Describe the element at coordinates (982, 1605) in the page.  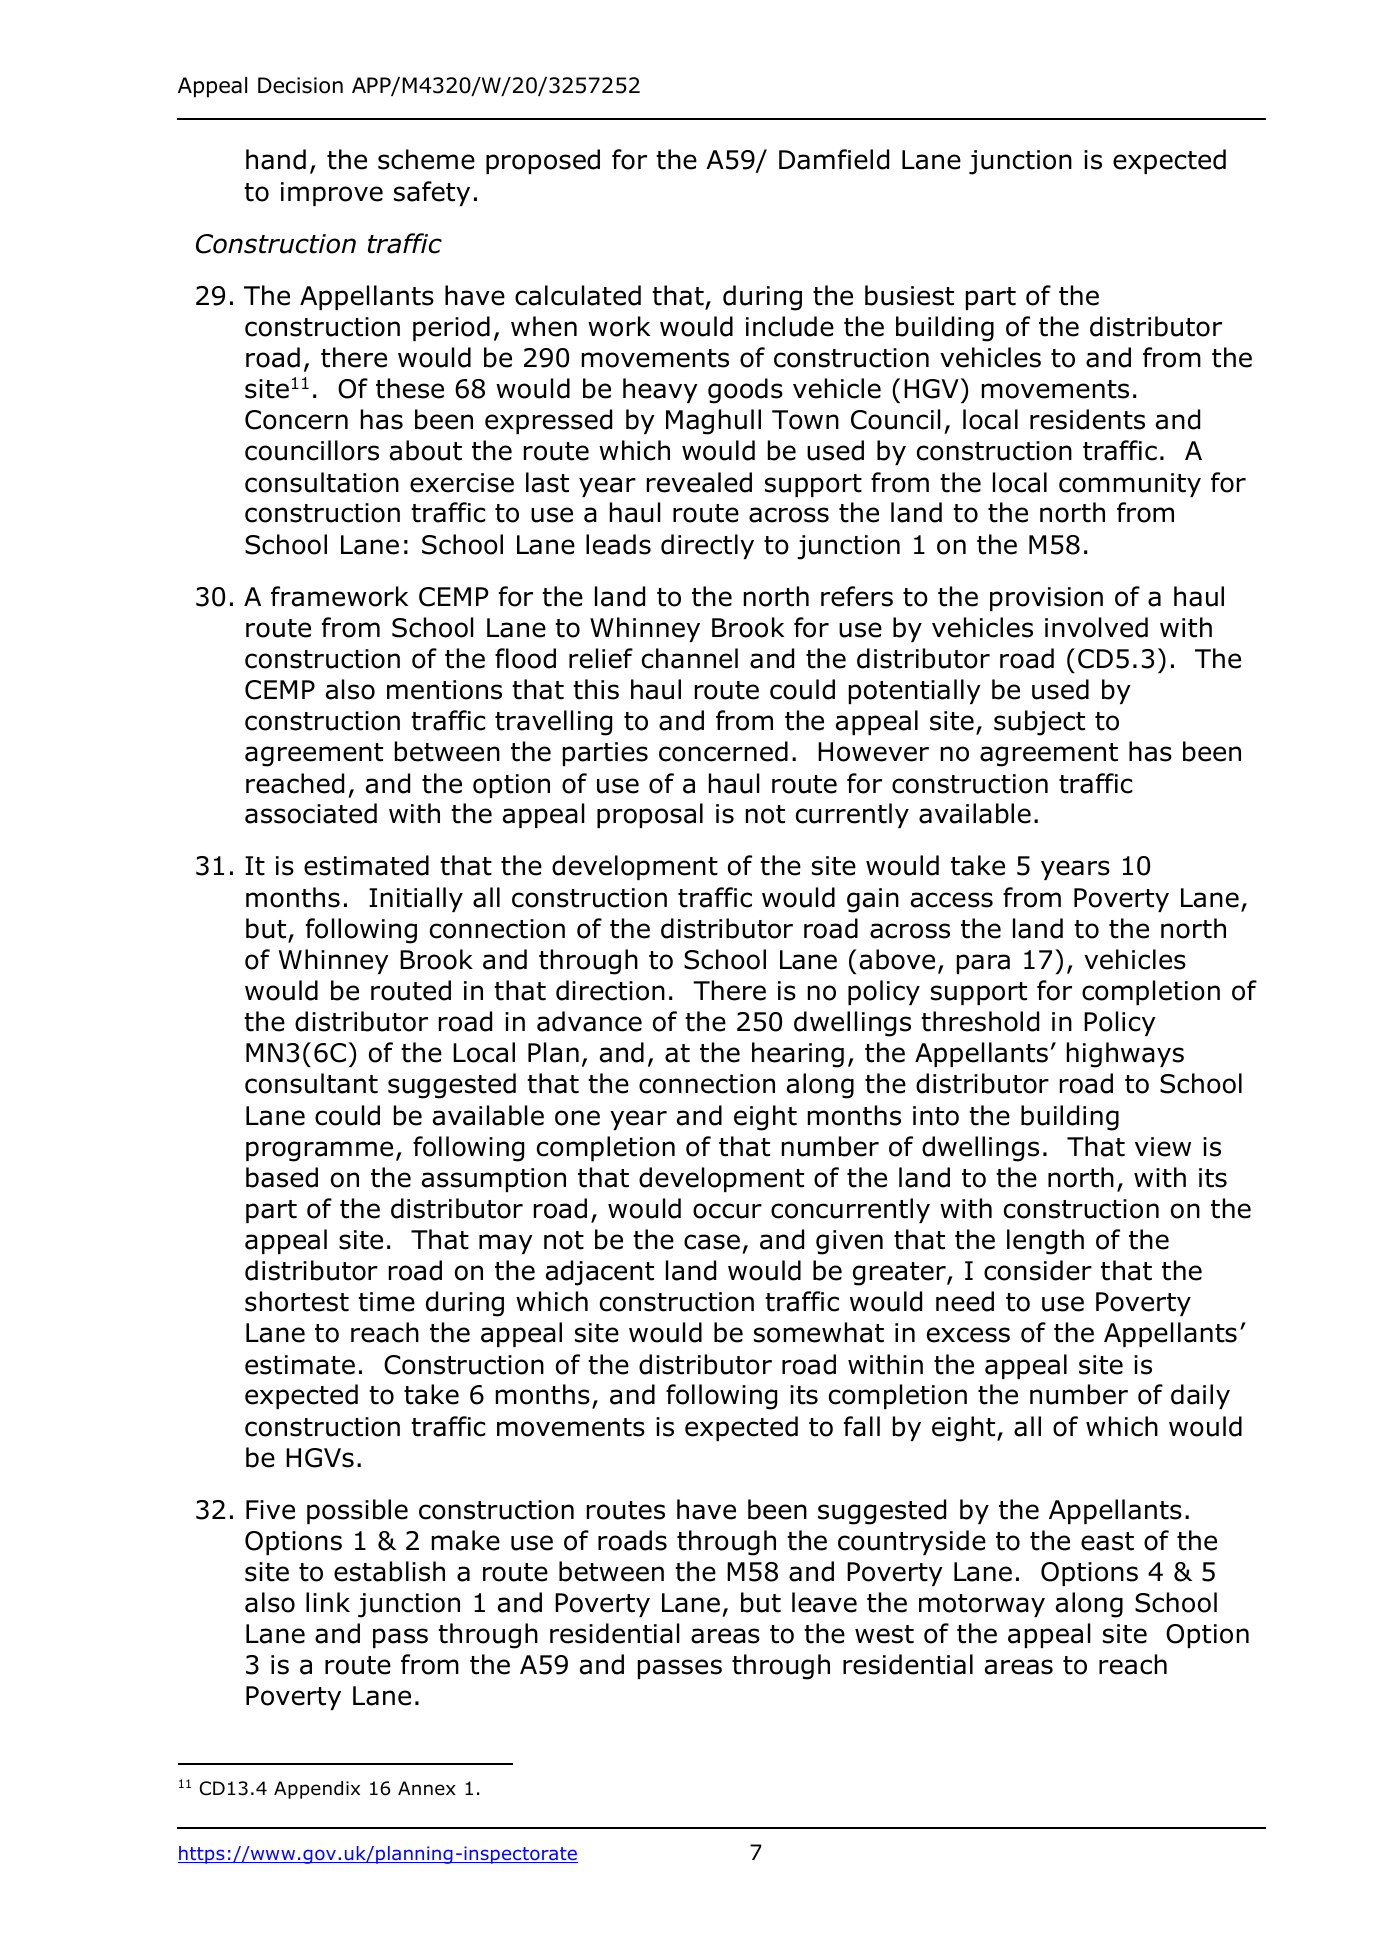
I see `motorway` at that location.
